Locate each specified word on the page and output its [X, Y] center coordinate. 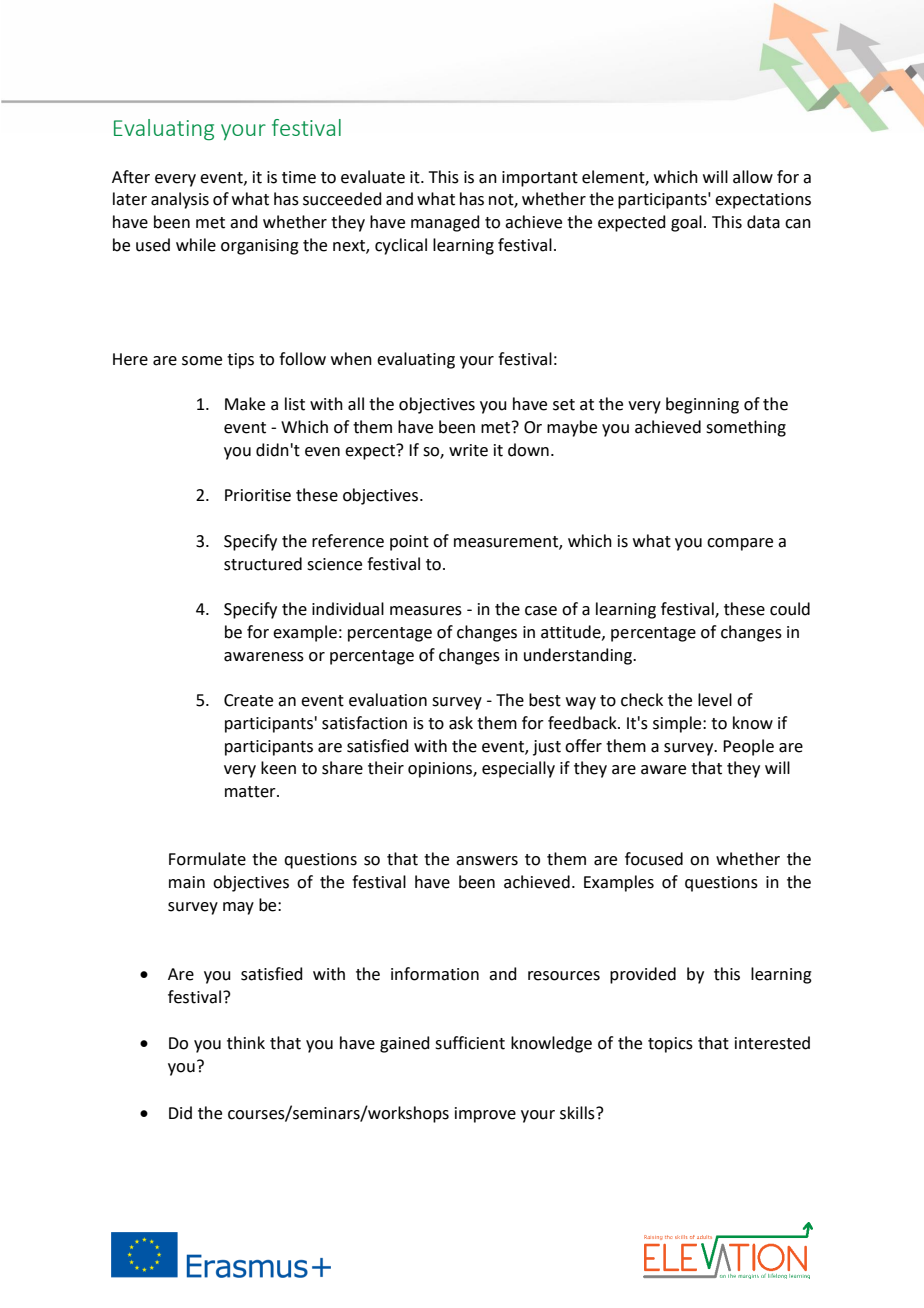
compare [740, 544]
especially [518, 769]
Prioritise [258, 495]
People [748, 747]
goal [686, 223]
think [246, 1043]
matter [251, 792]
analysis [180, 200]
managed [445, 223]
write [468, 450]
